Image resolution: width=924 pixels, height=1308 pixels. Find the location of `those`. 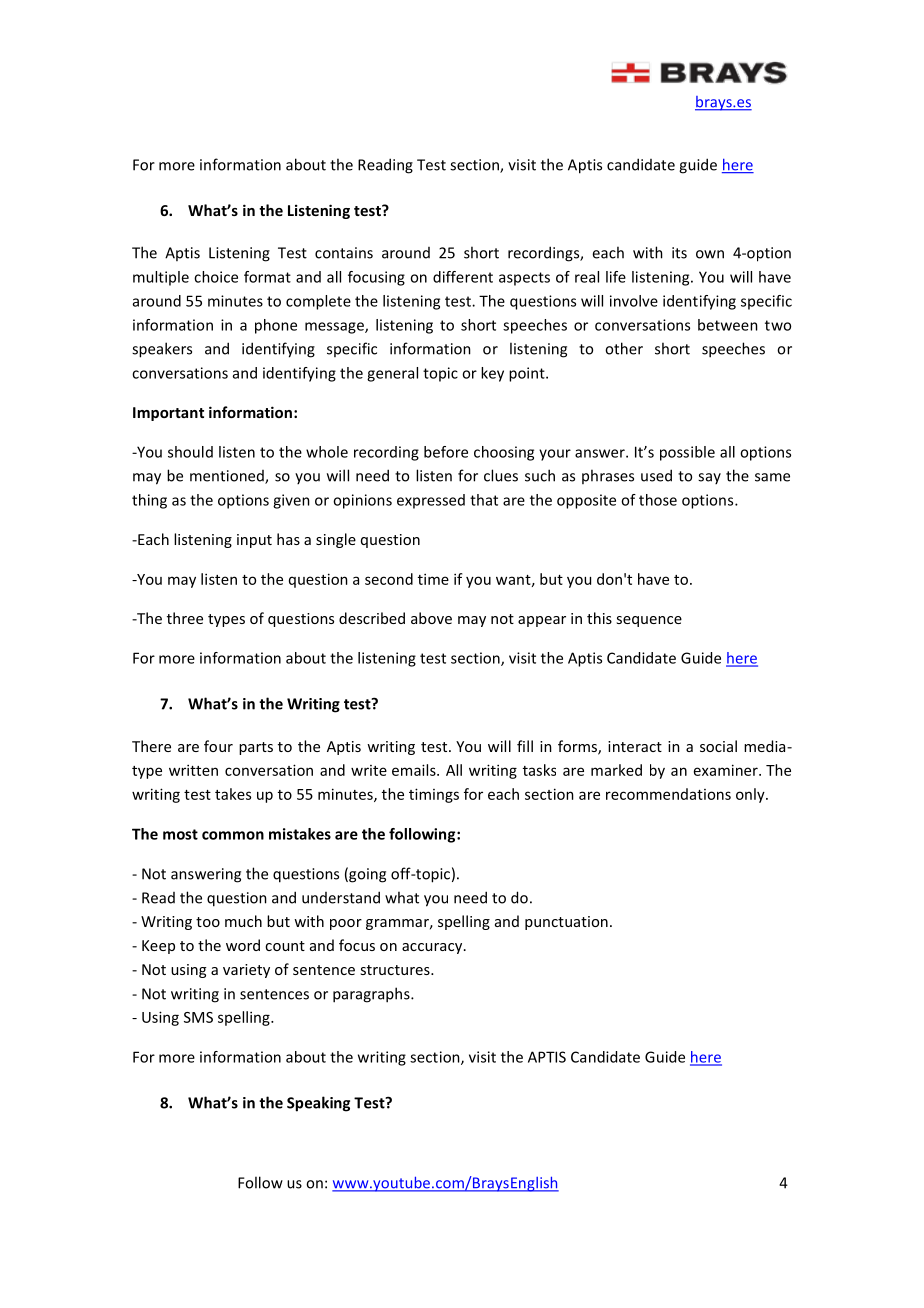

those is located at coordinates (658, 500).
